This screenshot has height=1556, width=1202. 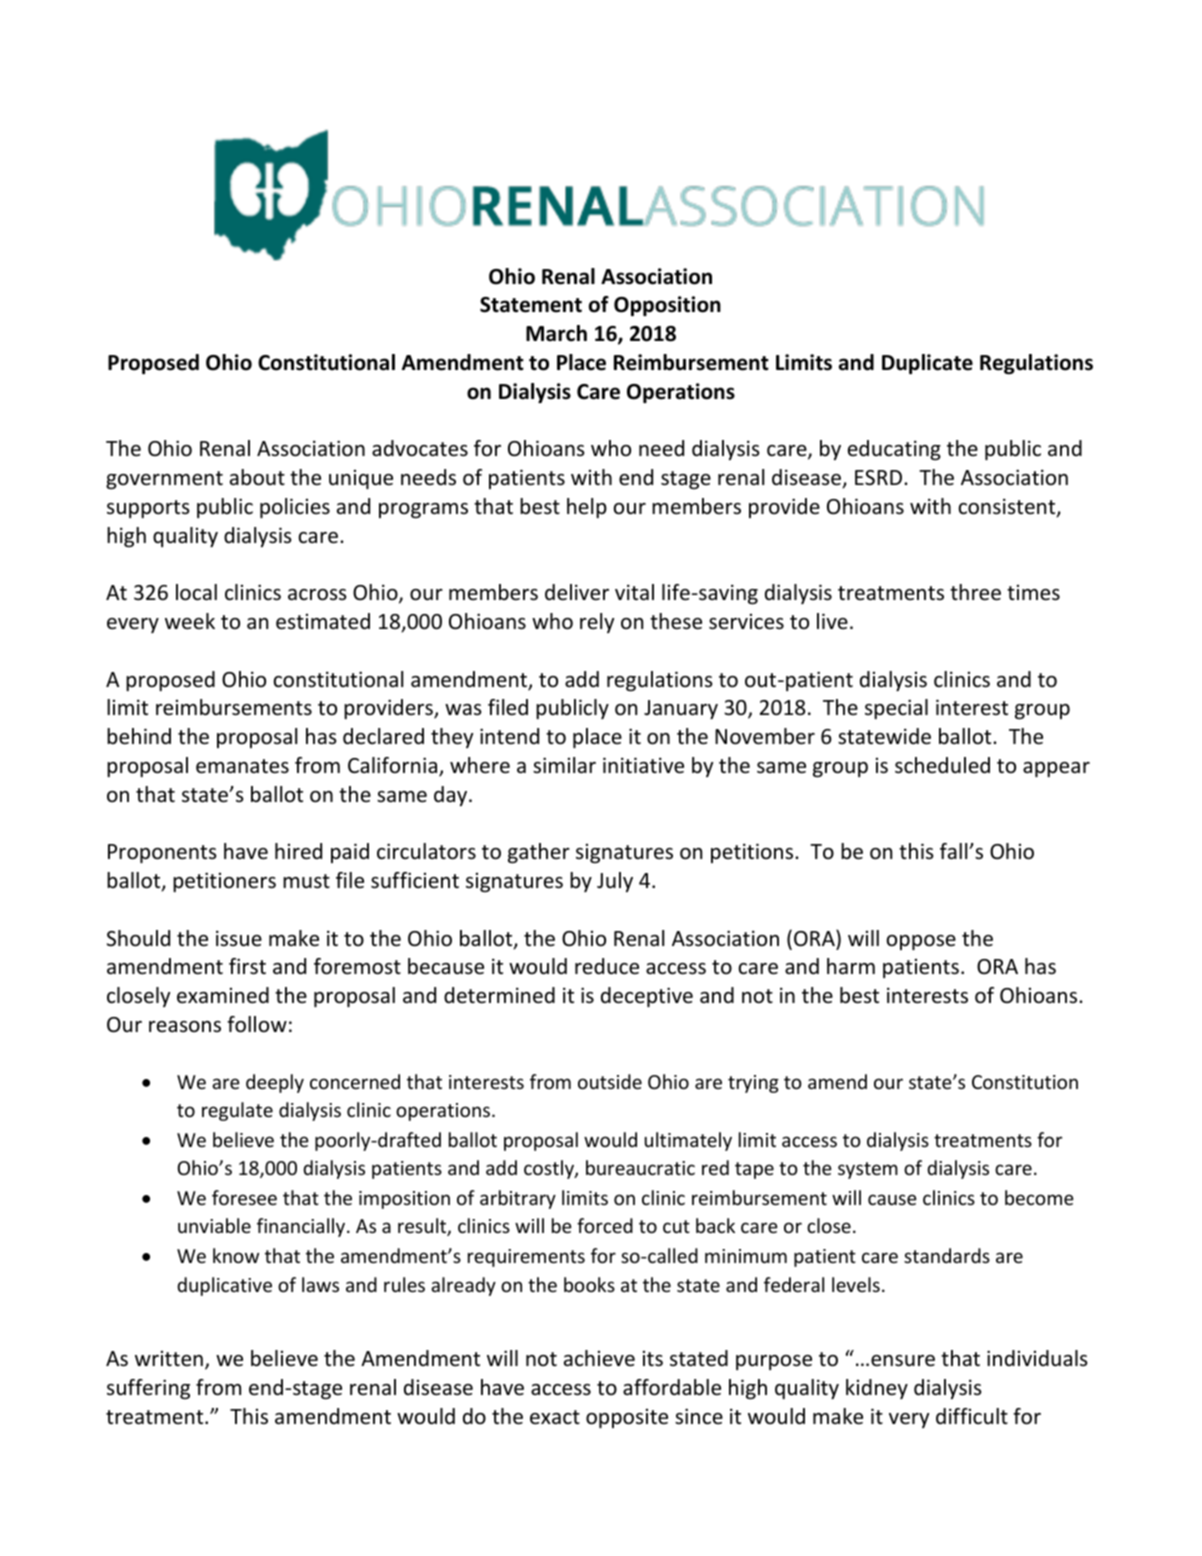 What do you see at coordinates (607, 966) in the screenshot?
I see `reduce` at bounding box center [607, 966].
